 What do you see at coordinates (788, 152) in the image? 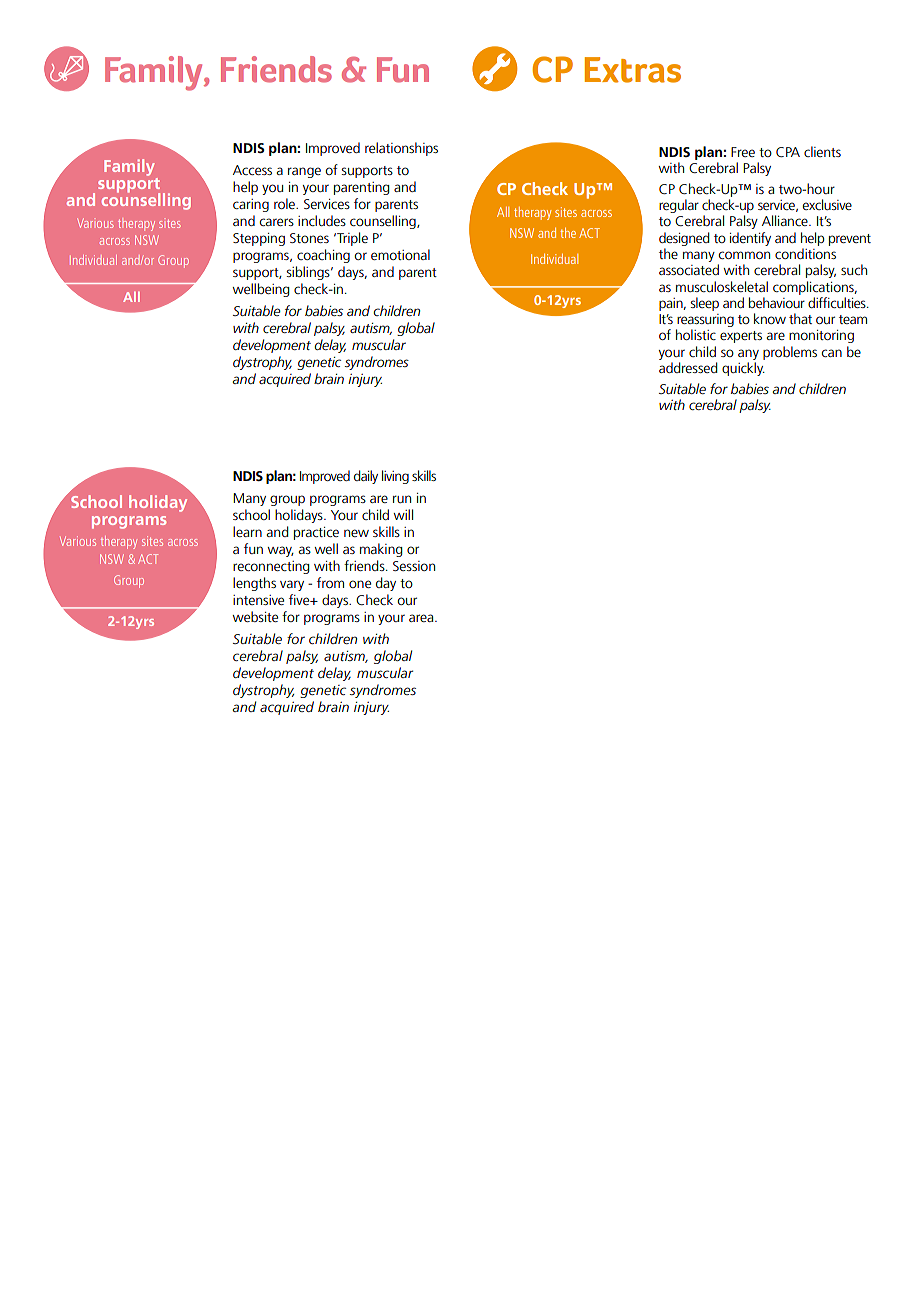
I see `CPA` at bounding box center [788, 152].
